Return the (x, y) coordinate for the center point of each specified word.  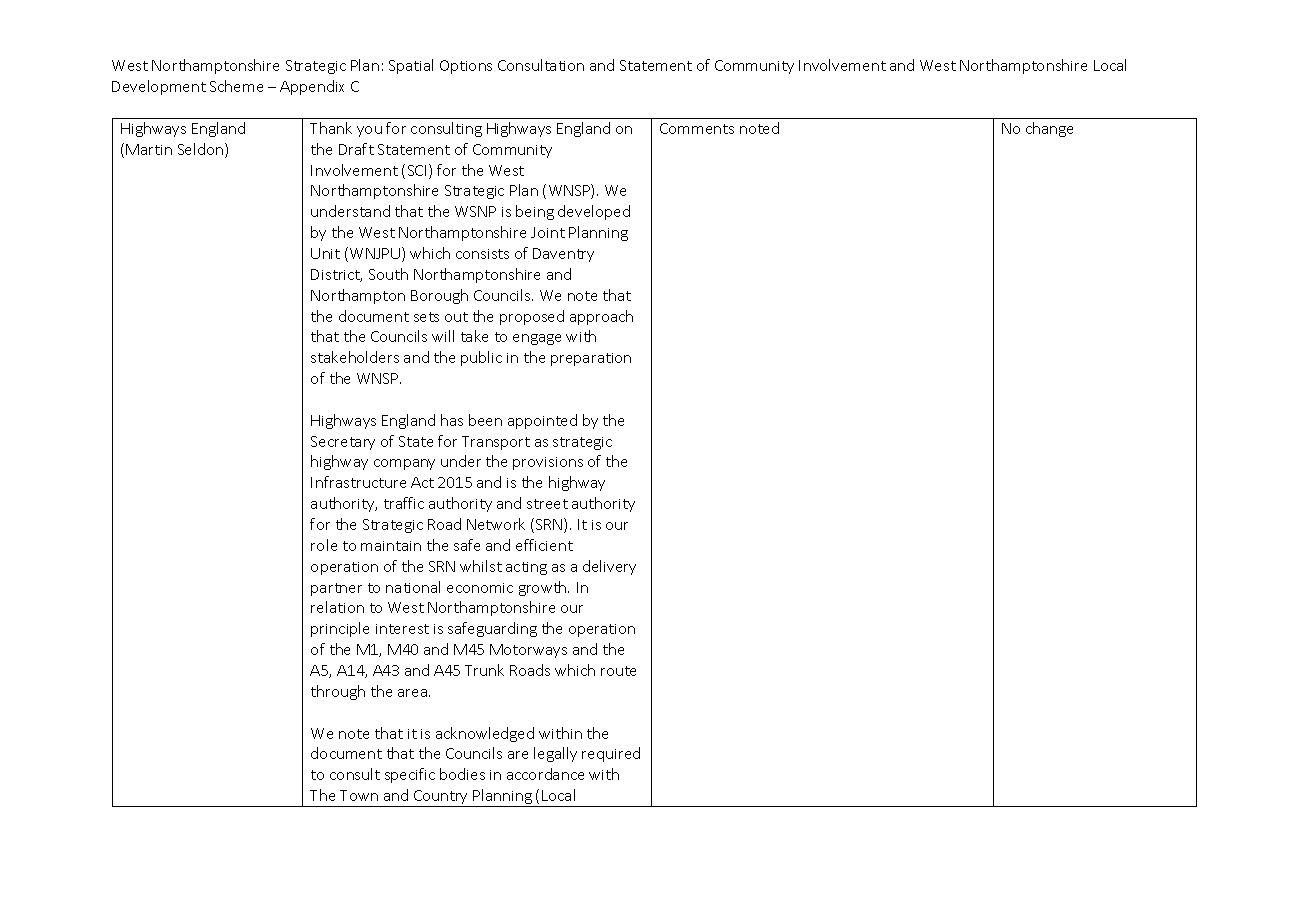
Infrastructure (358, 482)
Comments (697, 128)
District (336, 275)
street (547, 504)
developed (594, 212)
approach (601, 317)
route (618, 671)
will (443, 336)
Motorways (528, 651)
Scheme (236, 86)
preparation (591, 359)
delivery (609, 567)
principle (340, 629)
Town (359, 795)
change (1049, 129)
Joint (548, 232)
